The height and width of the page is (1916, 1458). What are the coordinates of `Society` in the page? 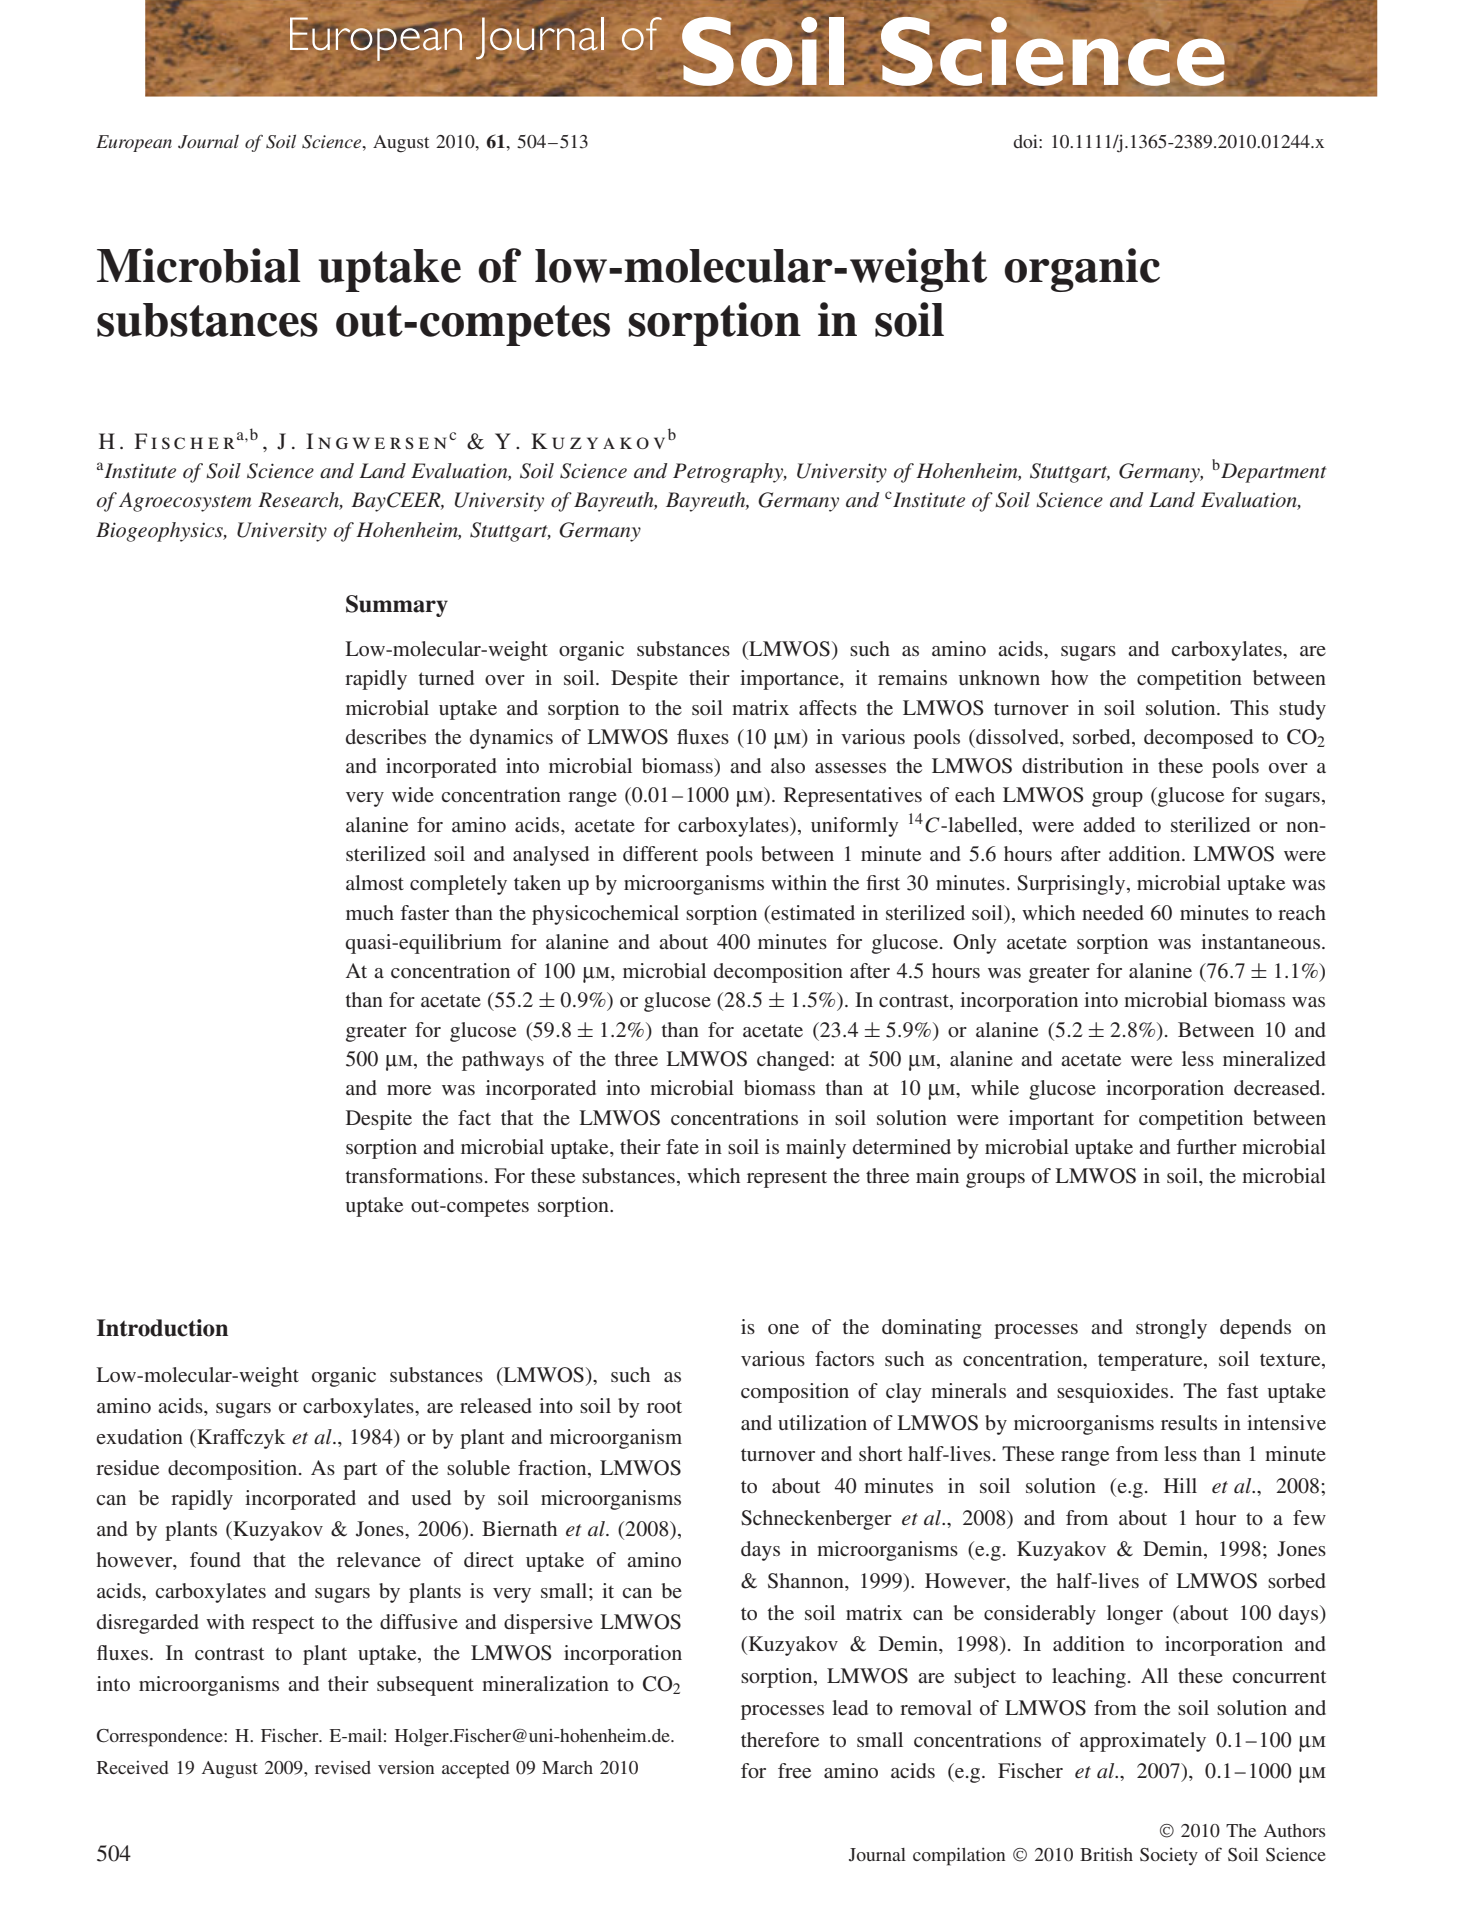 It's located at (1169, 1856).
